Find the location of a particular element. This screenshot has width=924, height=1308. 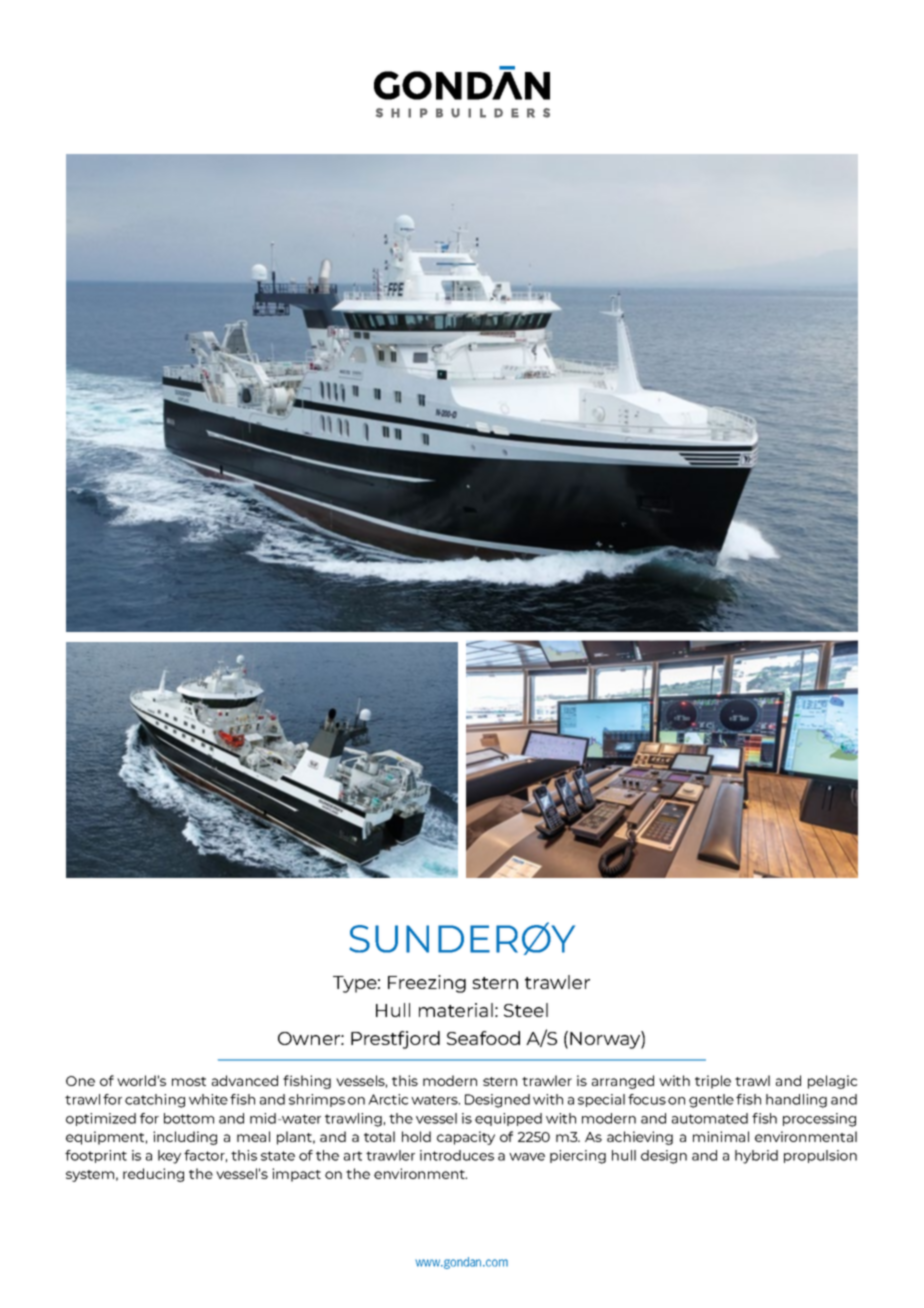

Freezing is located at coordinates (427, 984).
